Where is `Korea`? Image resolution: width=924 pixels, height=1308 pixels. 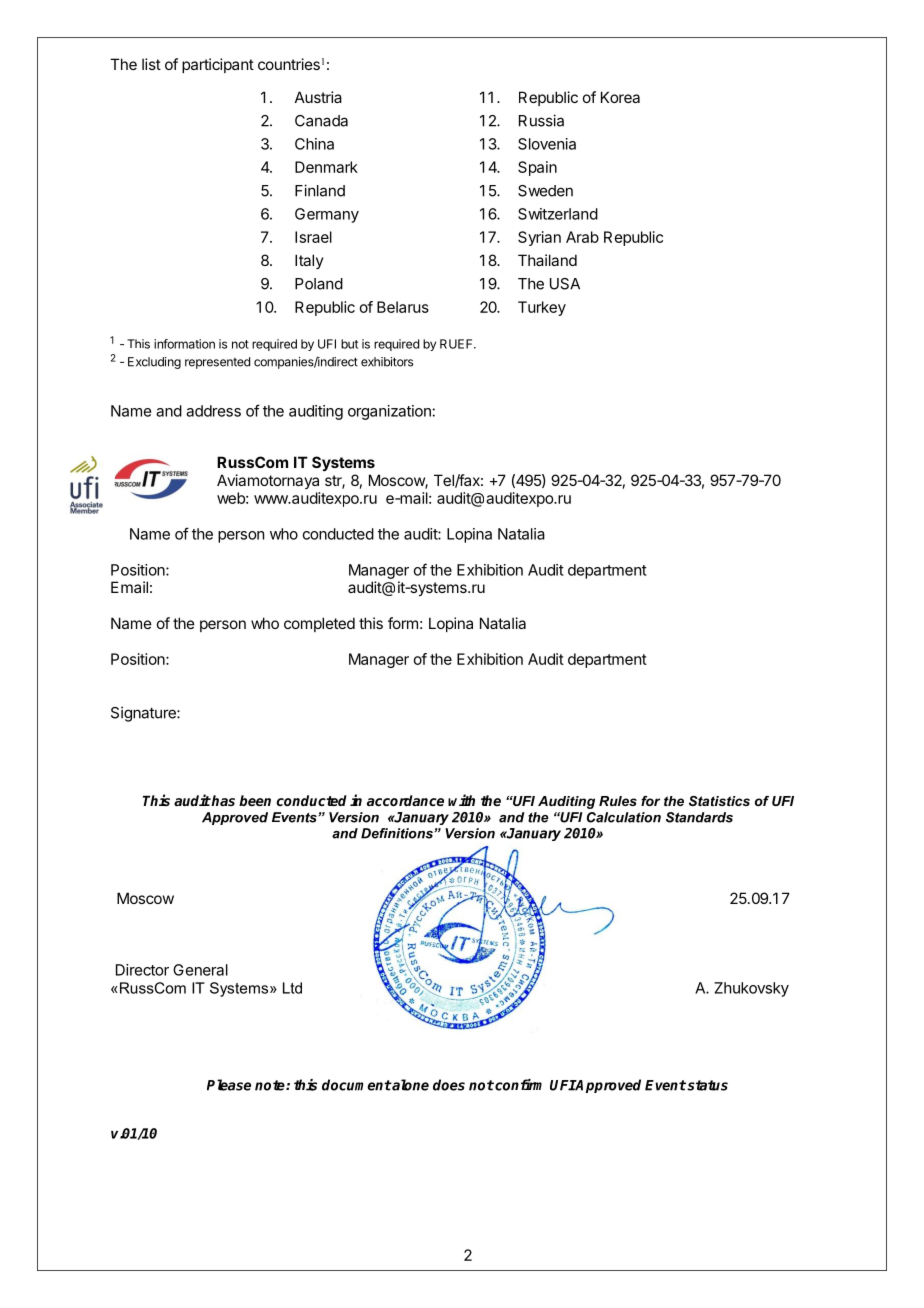
Korea is located at coordinates (620, 97).
